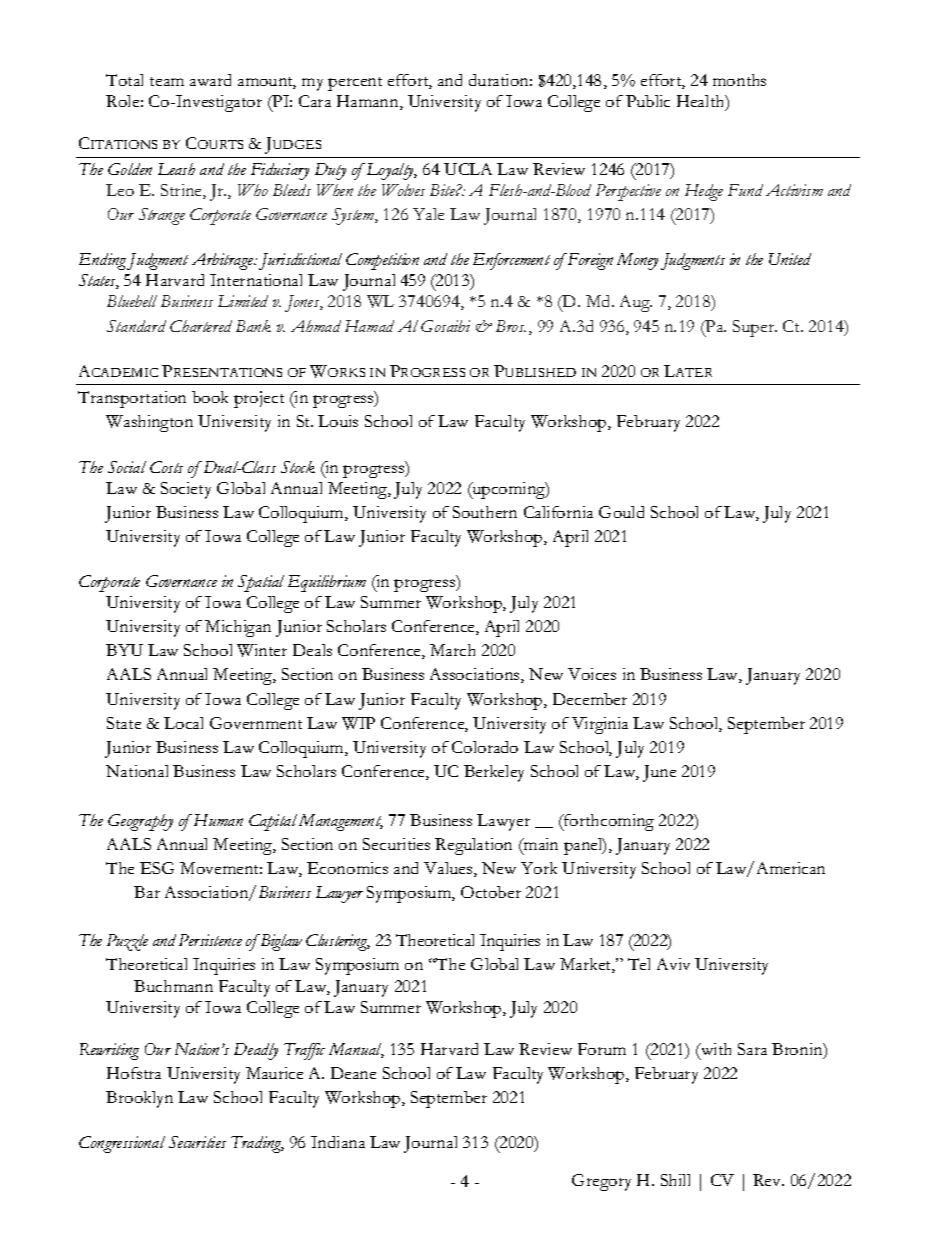 Image resolution: width=952 pixels, height=1233 pixels. Describe the element at coordinates (166, 467) in the image. I see `Costs` at that location.
